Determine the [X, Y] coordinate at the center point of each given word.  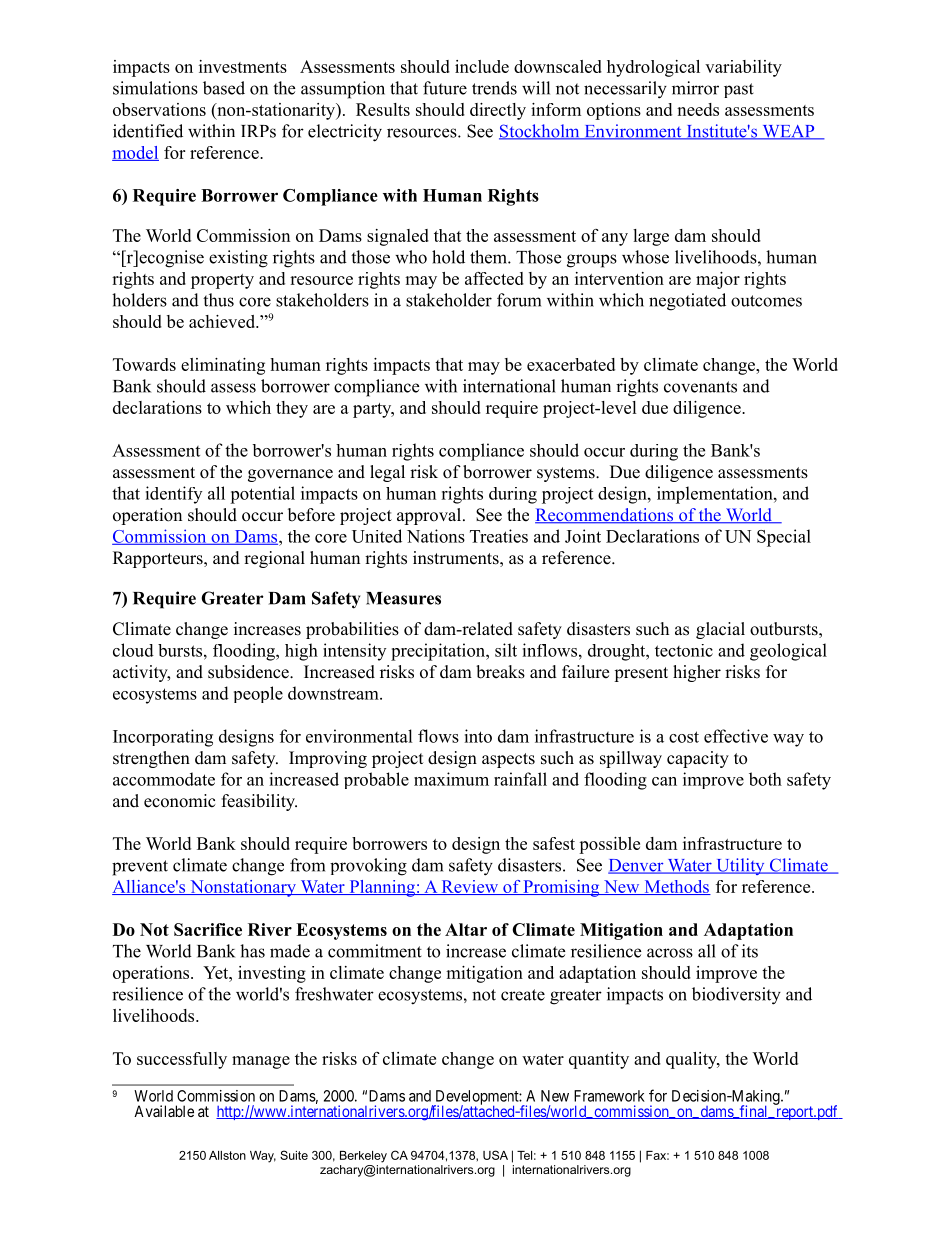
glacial [720, 630]
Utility [740, 866]
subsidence [249, 672]
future [445, 88]
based [224, 88]
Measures [403, 598]
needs [698, 109]
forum [519, 300]
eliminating [223, 366]
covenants [700, 387]
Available [164, 1111]
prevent [140, 868]
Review [469, 887]
